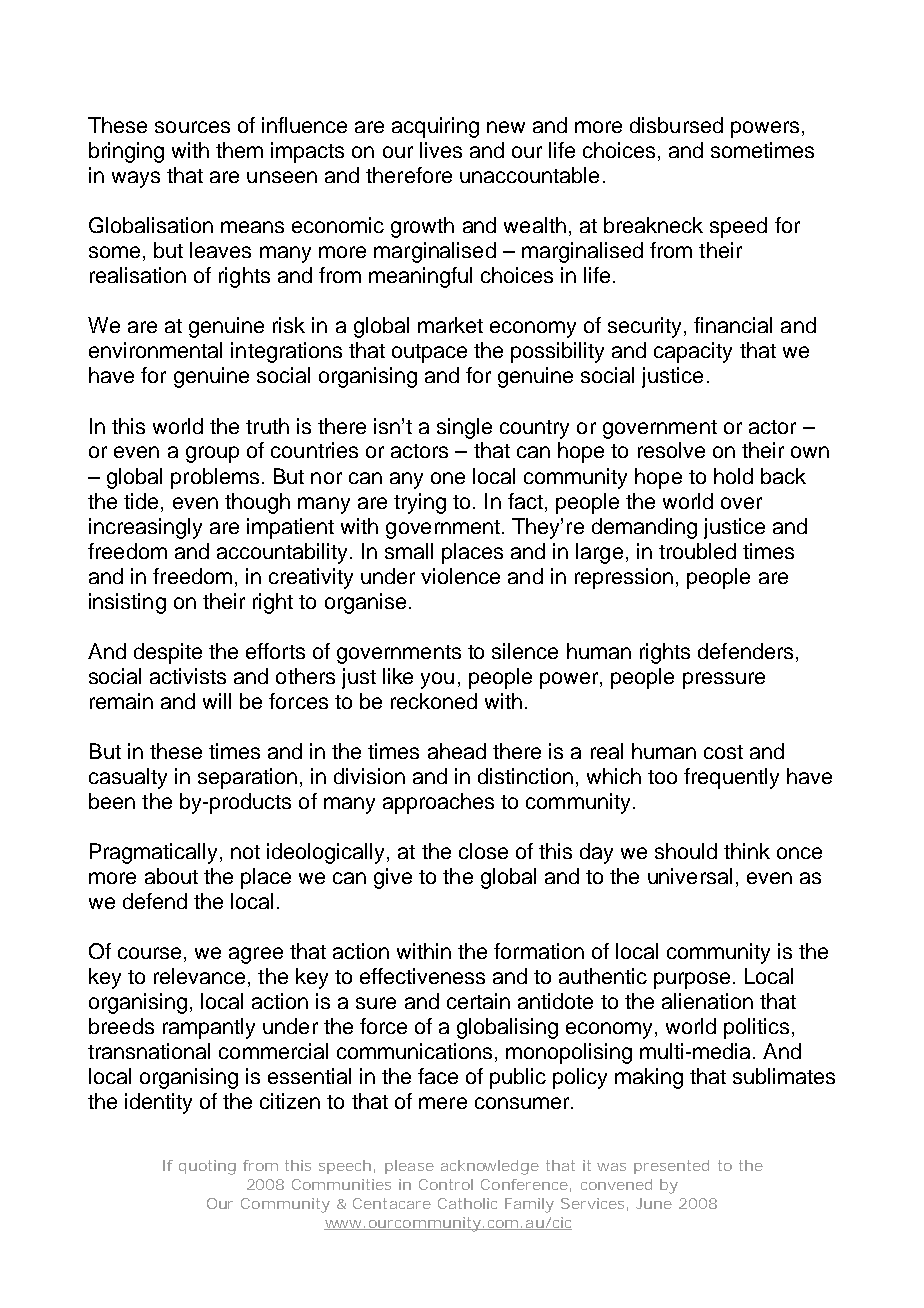 Image resolution: width=924 pixels, height=1308 pixels. What do you see at coordinates (446, 1184) in the screenshot?
I see `Control` at bounding box center [446, 1184].
